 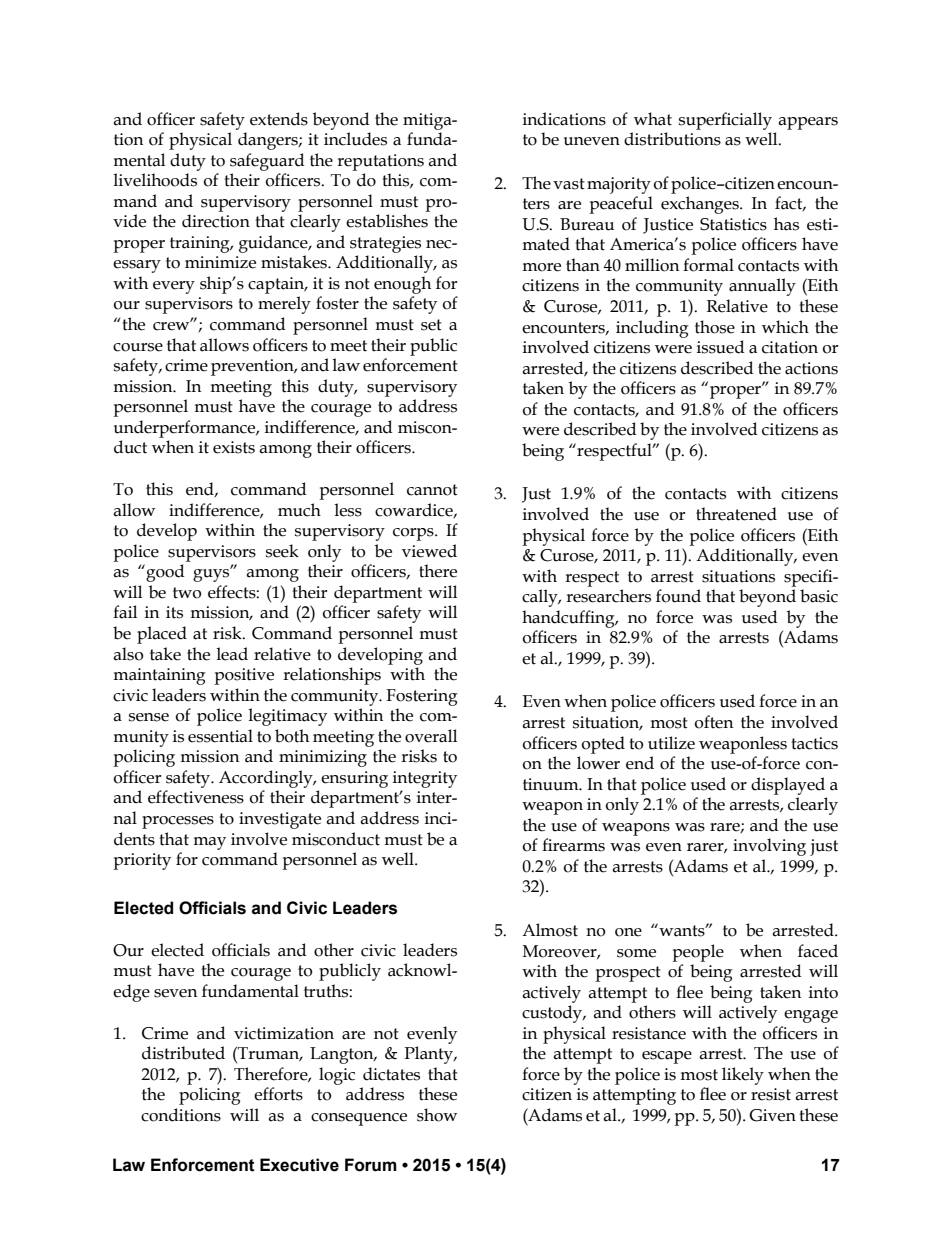 I want to click on superficially, so click(x=725, y=121).
